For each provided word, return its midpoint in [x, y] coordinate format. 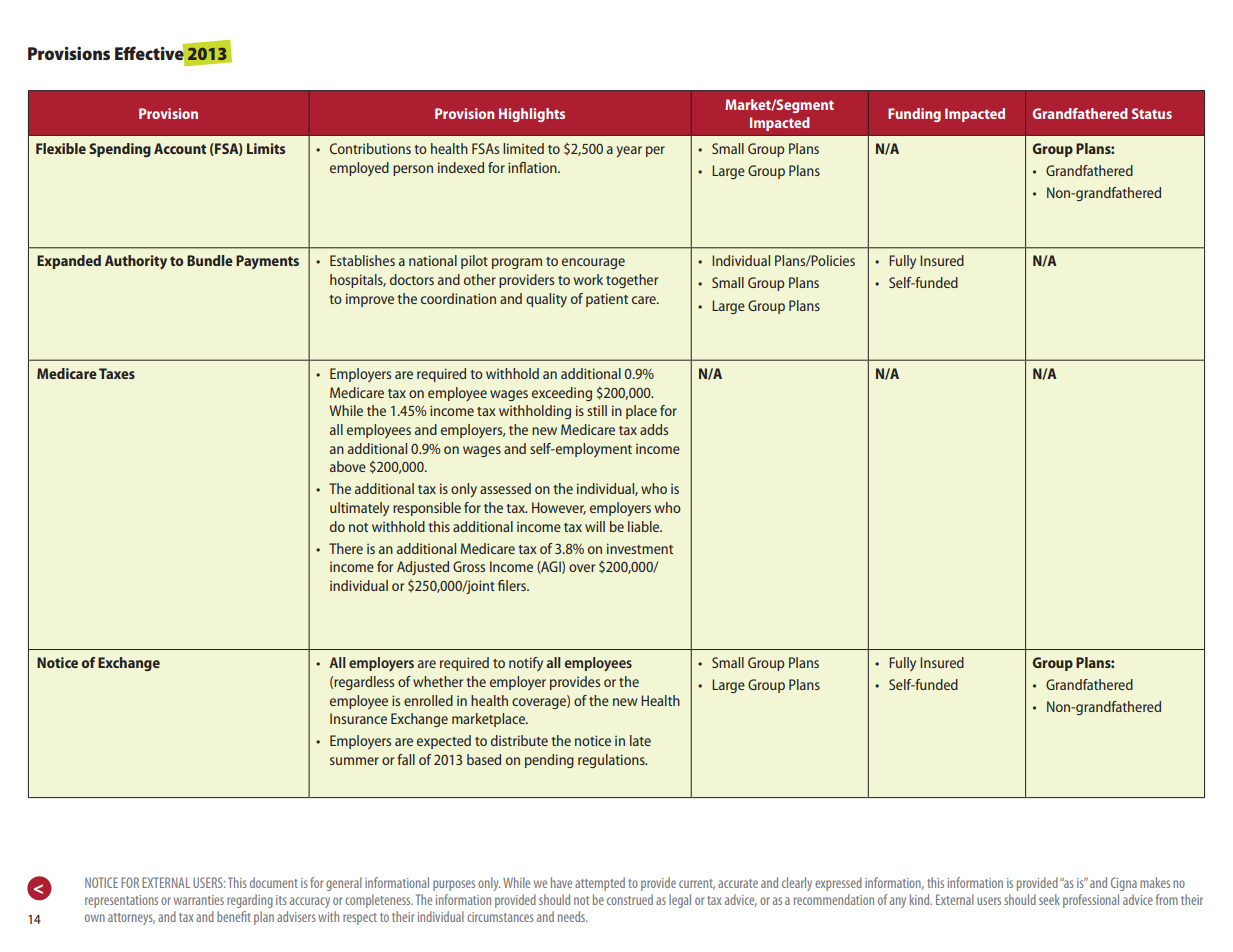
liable [645, 526]
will [595, 526]
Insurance [358, 718]
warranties [199, 900]
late [640, 740]
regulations [612, 761]
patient [607, 300]
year [629, 151]
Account [180, 148]
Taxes [117, 373]
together [632, 281]
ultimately [359, 509]
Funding [914, 115]
